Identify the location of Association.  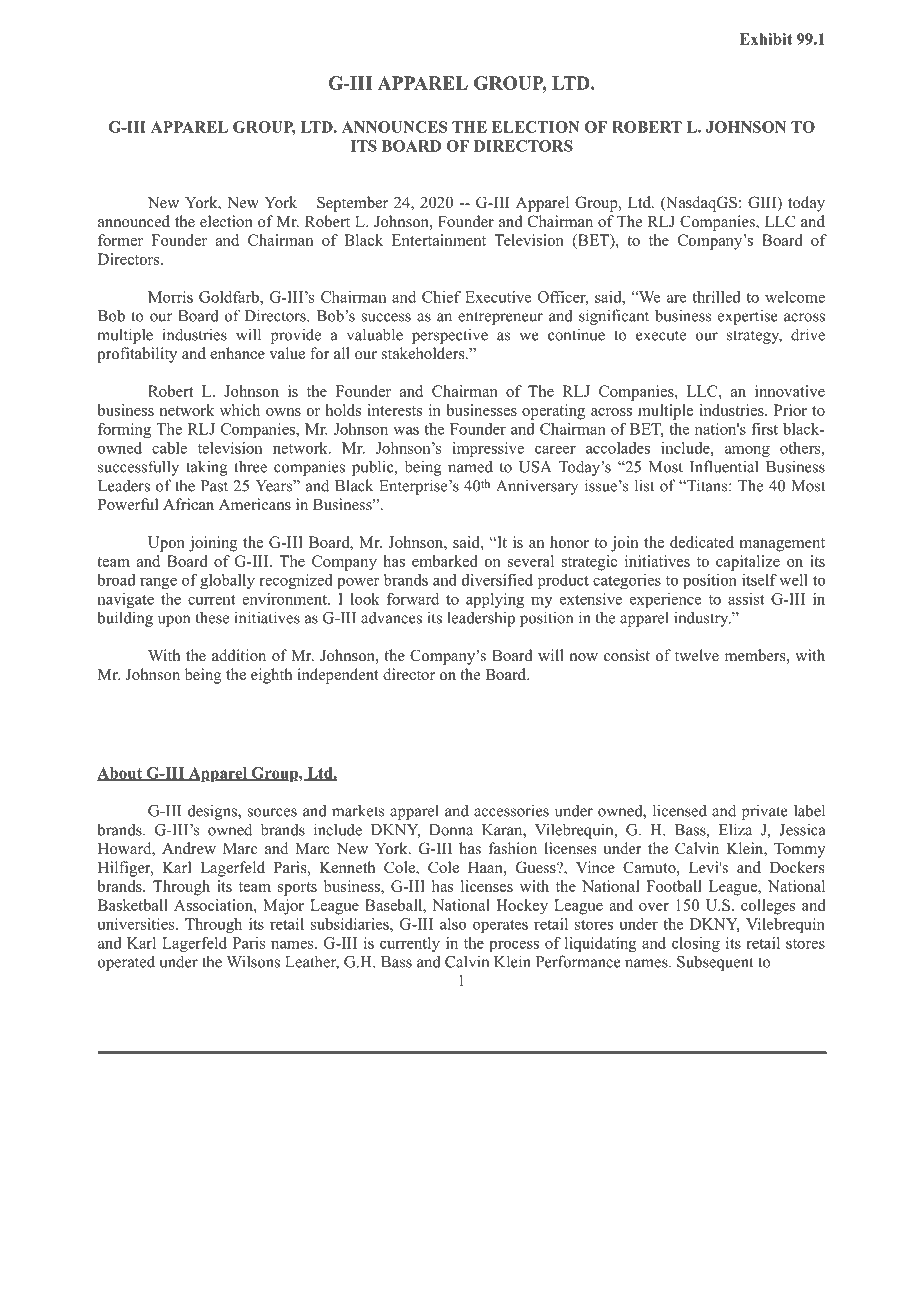
(214, 905).
